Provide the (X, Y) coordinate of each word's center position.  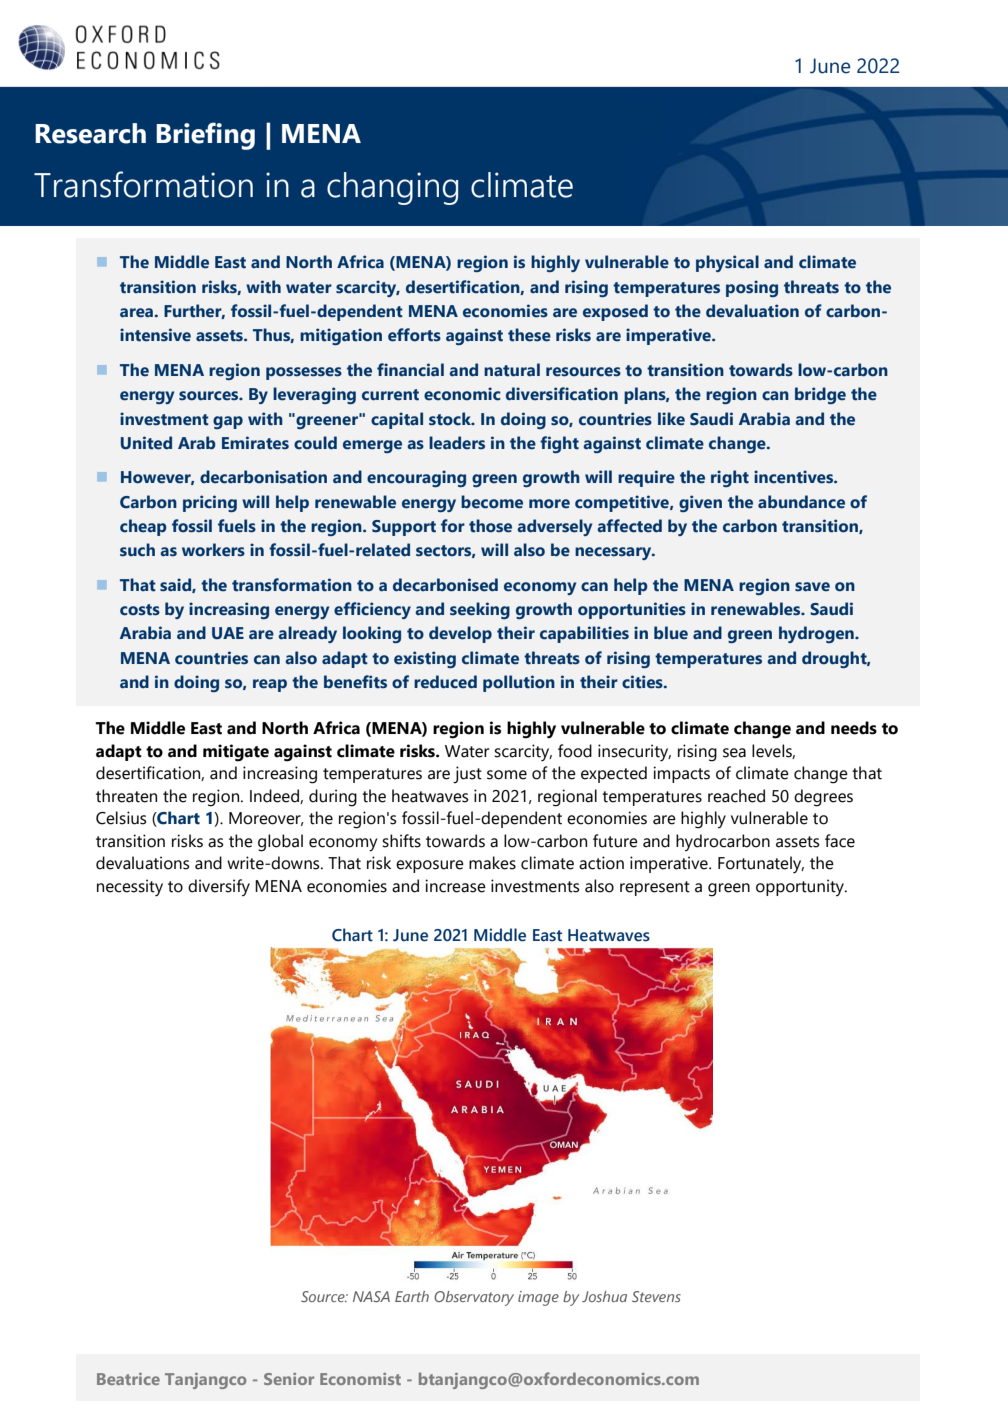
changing (392, 188)
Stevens (656, 1296)
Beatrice (128, 1379)
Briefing (205, 136)
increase (455, 886)
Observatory (474, 1298)
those (490, 526)
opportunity (801, 887)
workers (213, 550)
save (812, 587)
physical (727, 263)
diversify (219, 887)
